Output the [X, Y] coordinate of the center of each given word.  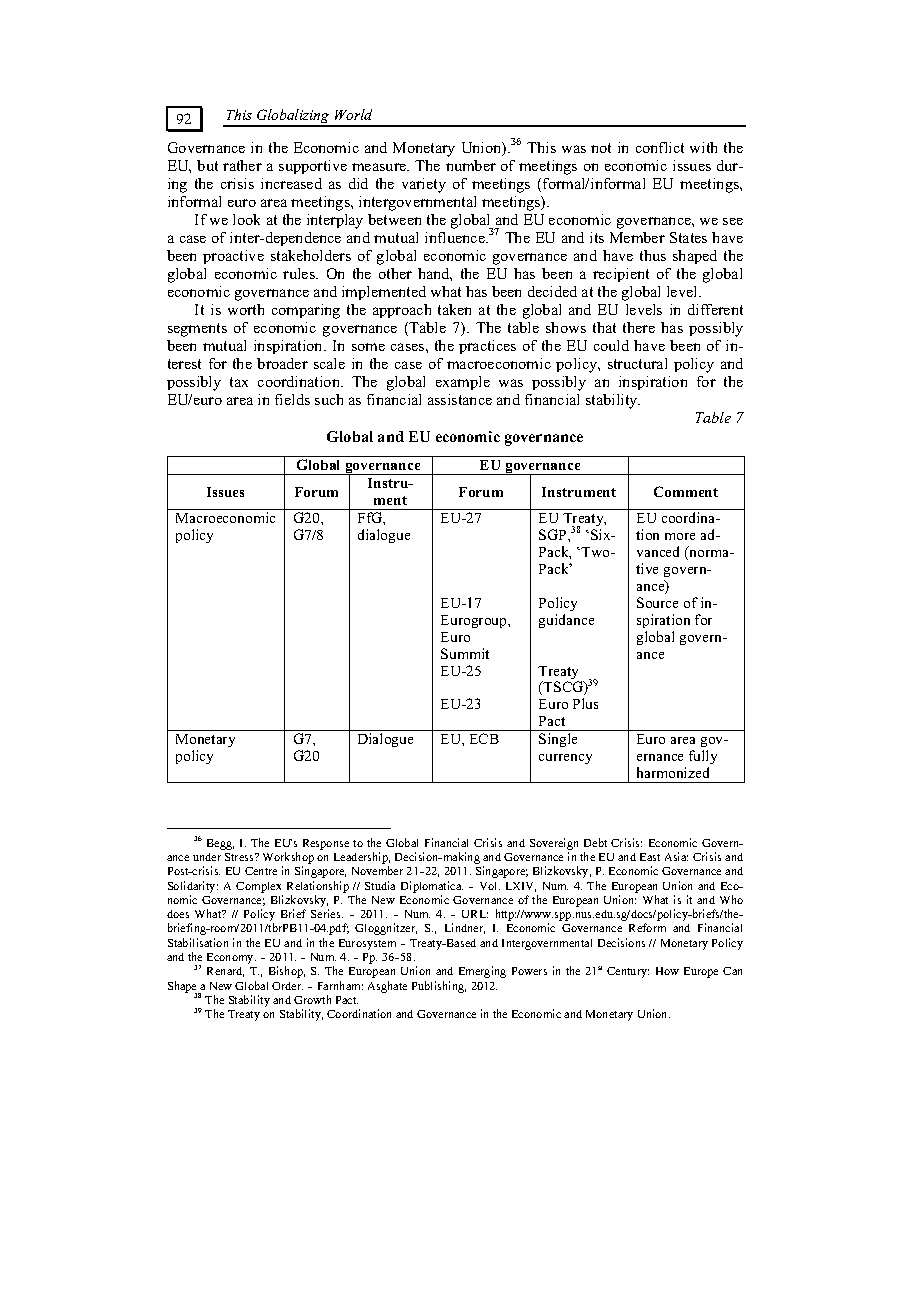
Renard [225, 972]
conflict [660, 147]
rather [242, 165]
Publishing [439, 987]
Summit [465, 653]
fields [292, 399]
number [471, 165]
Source [657, 602]
